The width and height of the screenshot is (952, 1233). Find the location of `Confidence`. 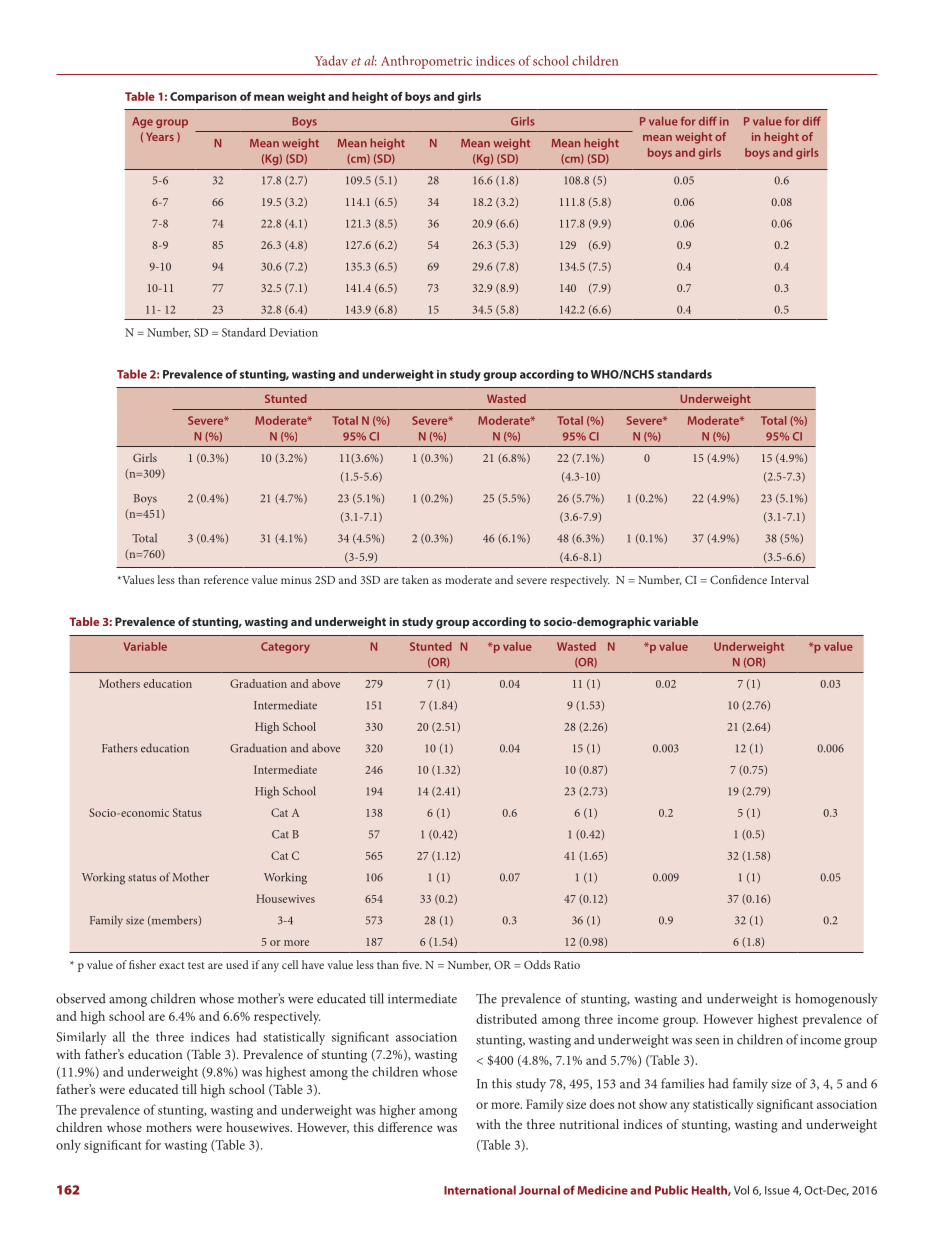

Confidence is located at coordinates (738, 579).
